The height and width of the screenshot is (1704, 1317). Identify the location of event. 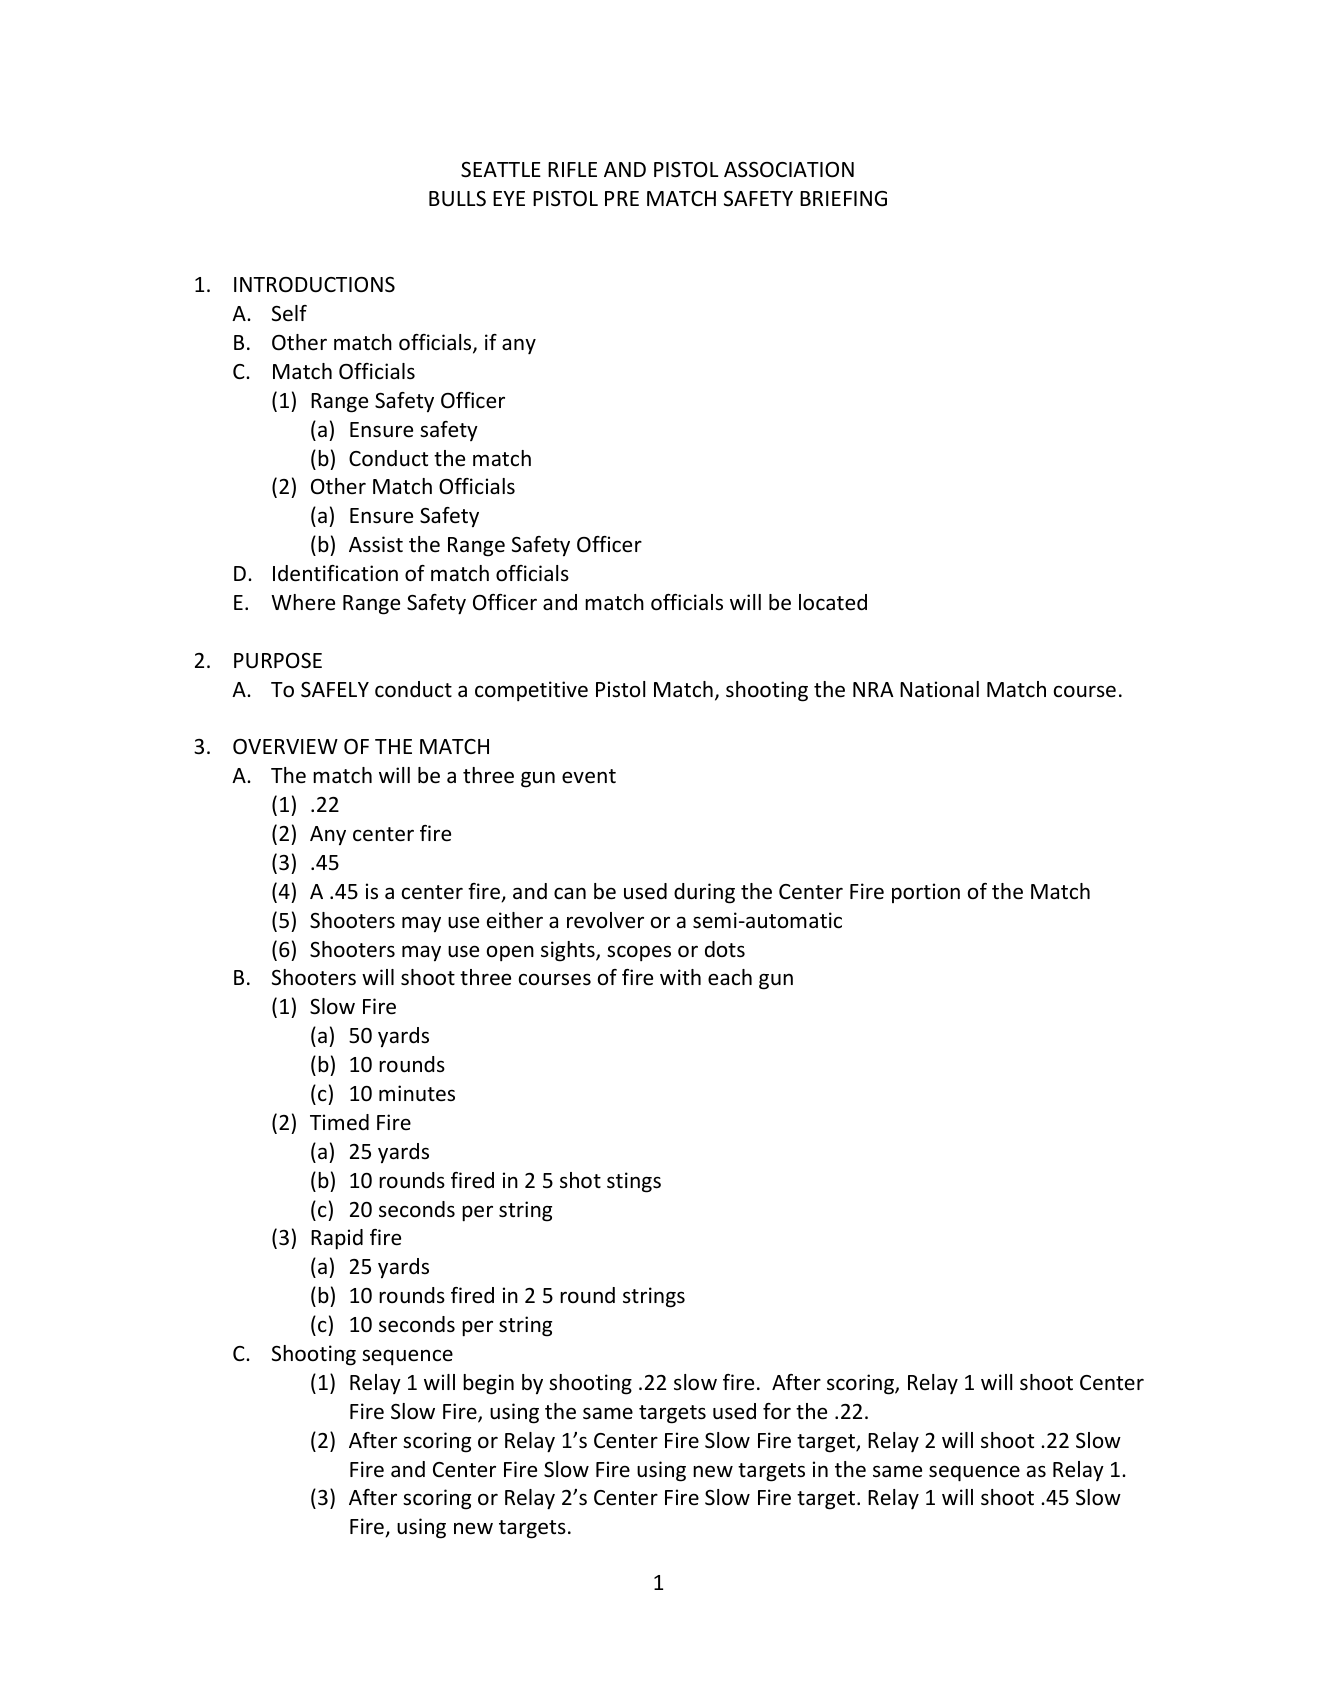
(589, 776).
